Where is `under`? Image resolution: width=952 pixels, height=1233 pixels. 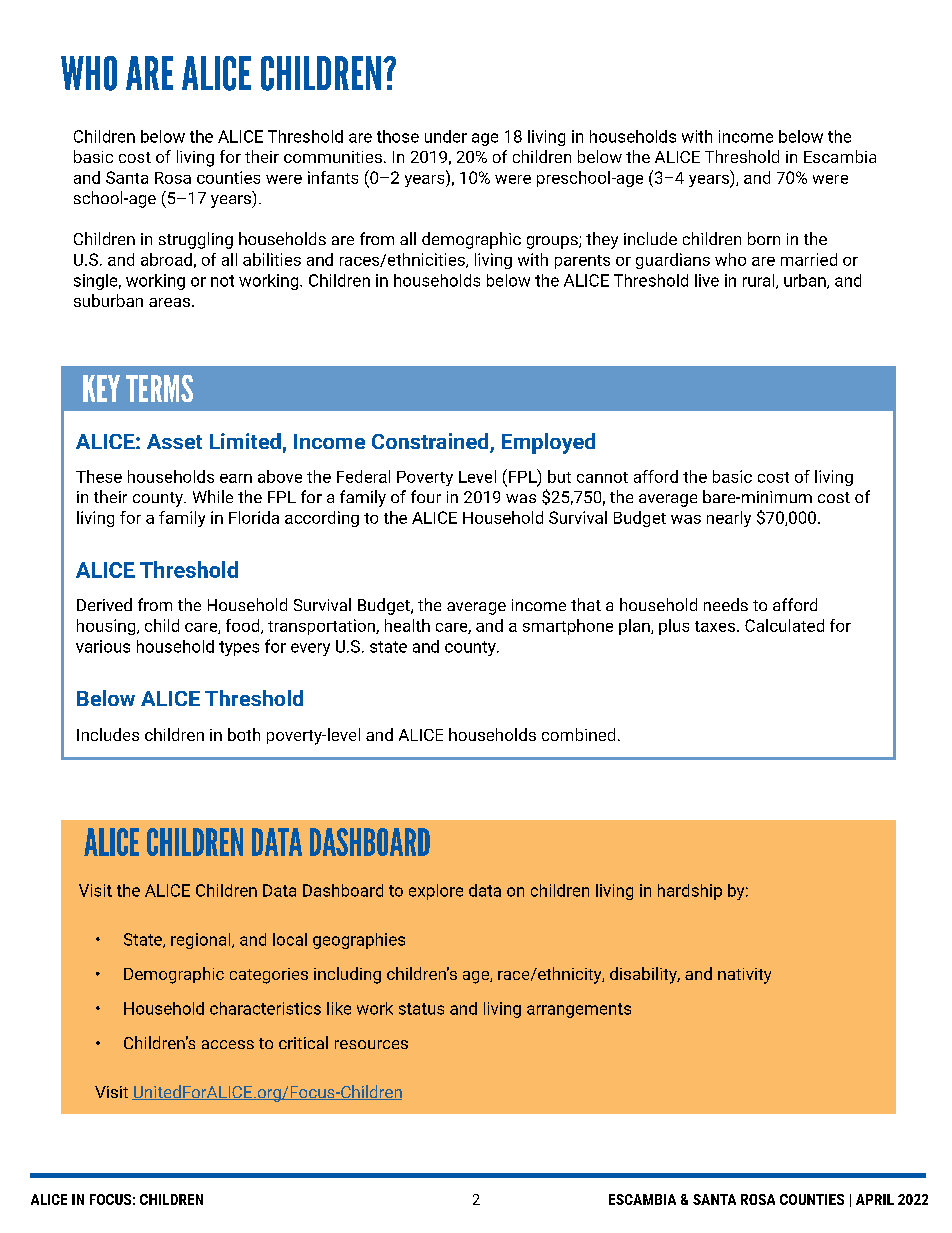 under is located at coordinates (446, 136).
